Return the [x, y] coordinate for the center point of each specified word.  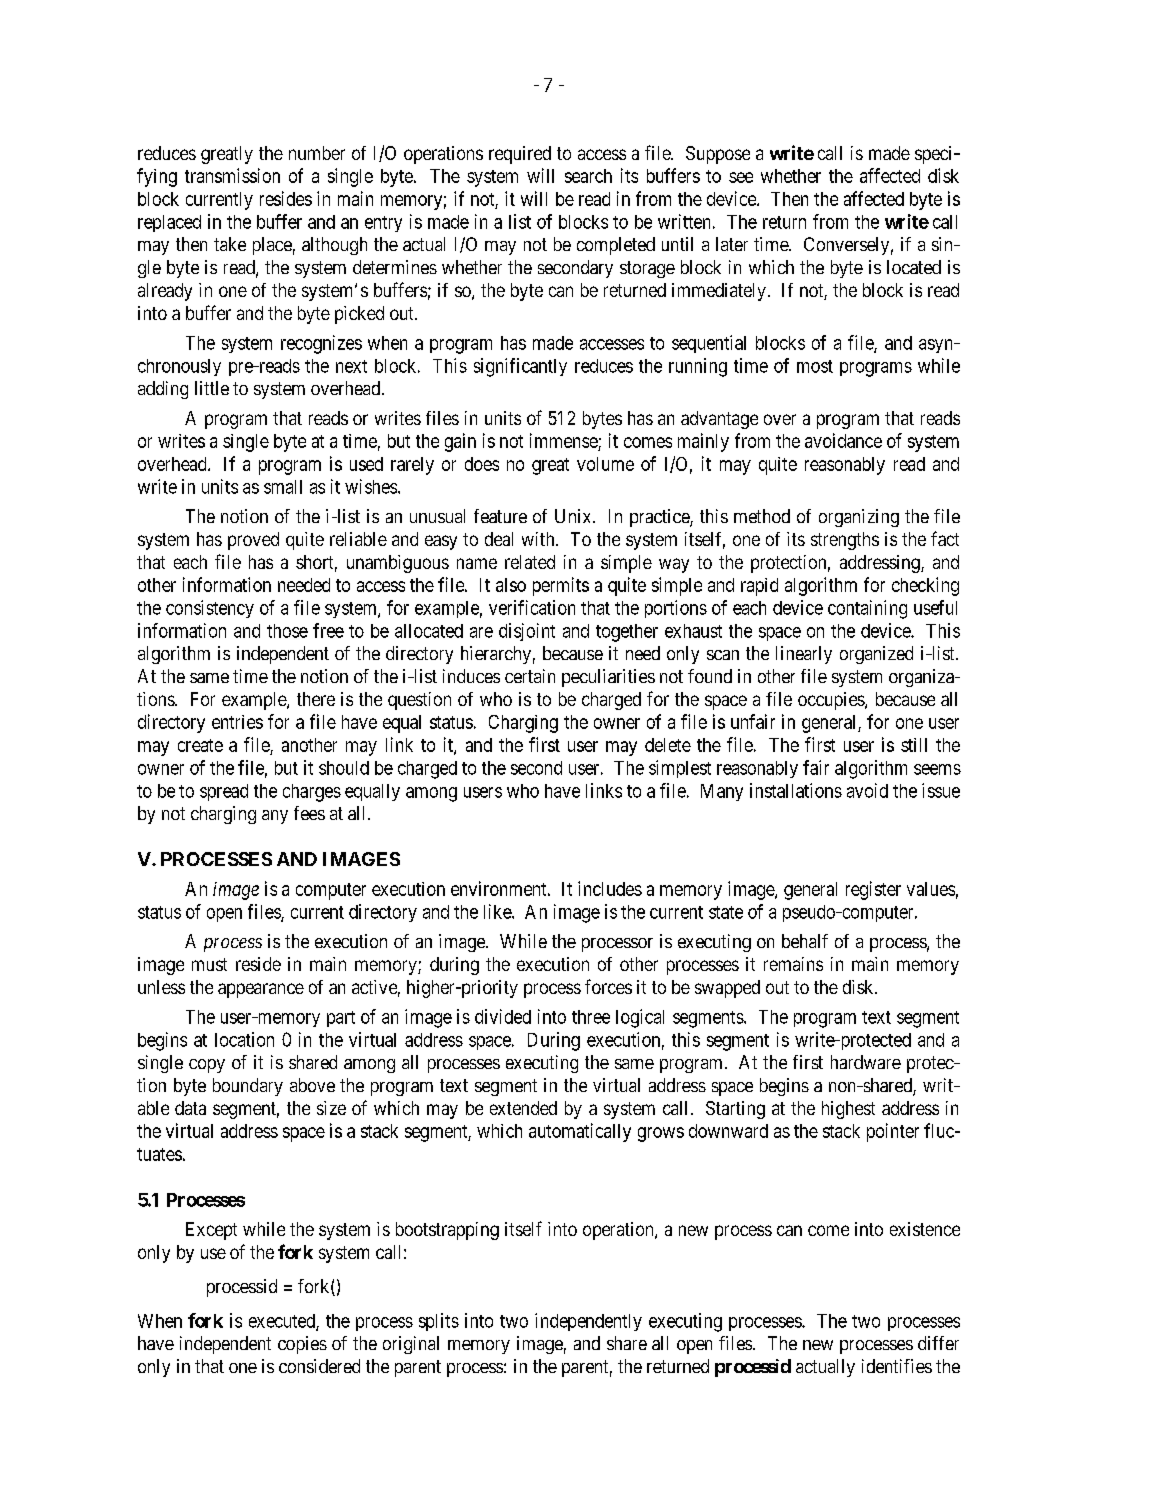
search [588, 176]
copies [302, 1345]
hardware [866, 1062]
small [283, 487]
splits [439, 1322]
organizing [859, 518]
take [230, 244]
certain [530, 676]
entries [237, 722]
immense [564, 440]
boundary [248, 1087]
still [914, 745]
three [591, 1017]
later [732, 244]
